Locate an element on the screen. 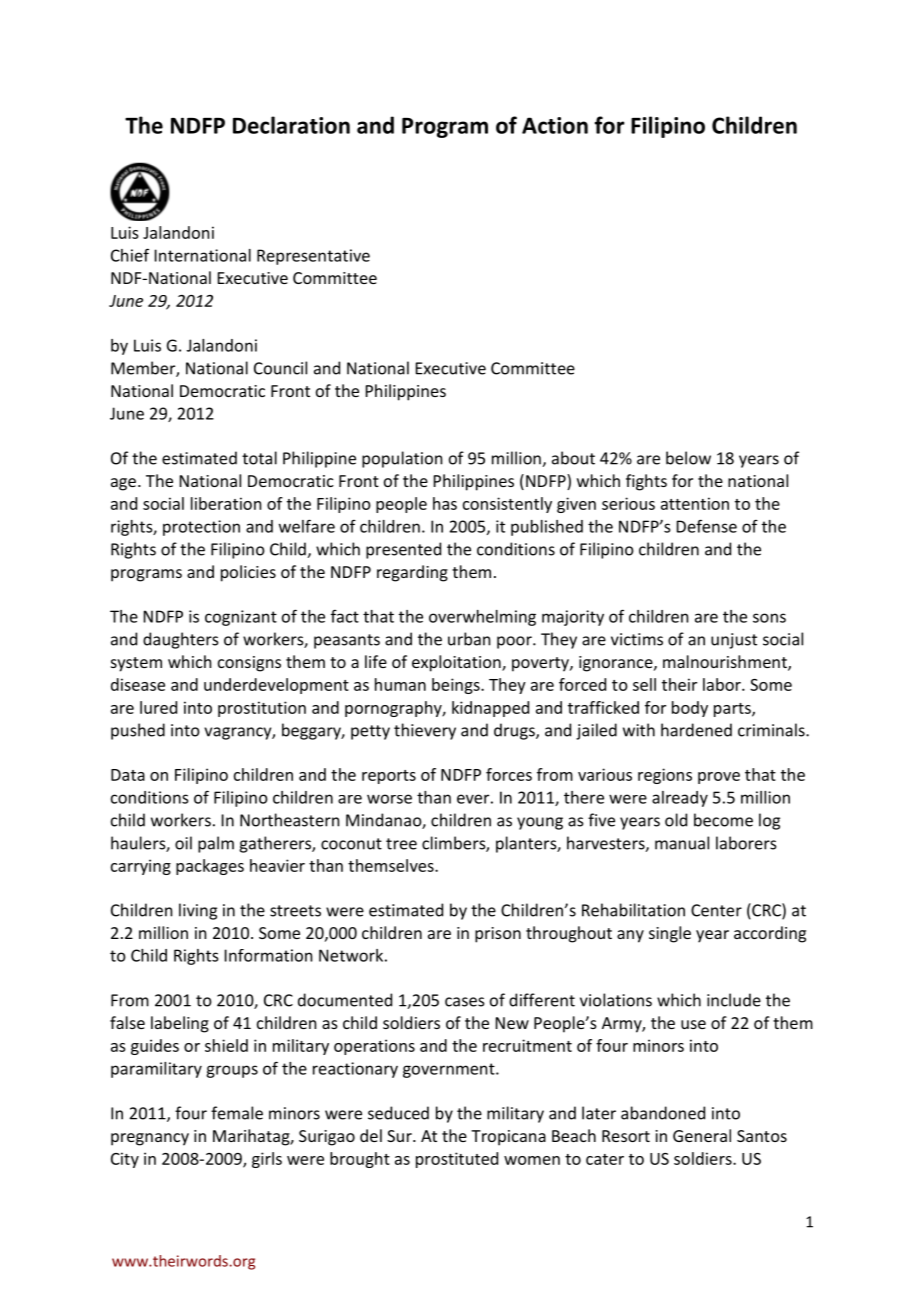 The width and height of the screenshot is (924, 1308). female is located at coordinates (237, 1113).
